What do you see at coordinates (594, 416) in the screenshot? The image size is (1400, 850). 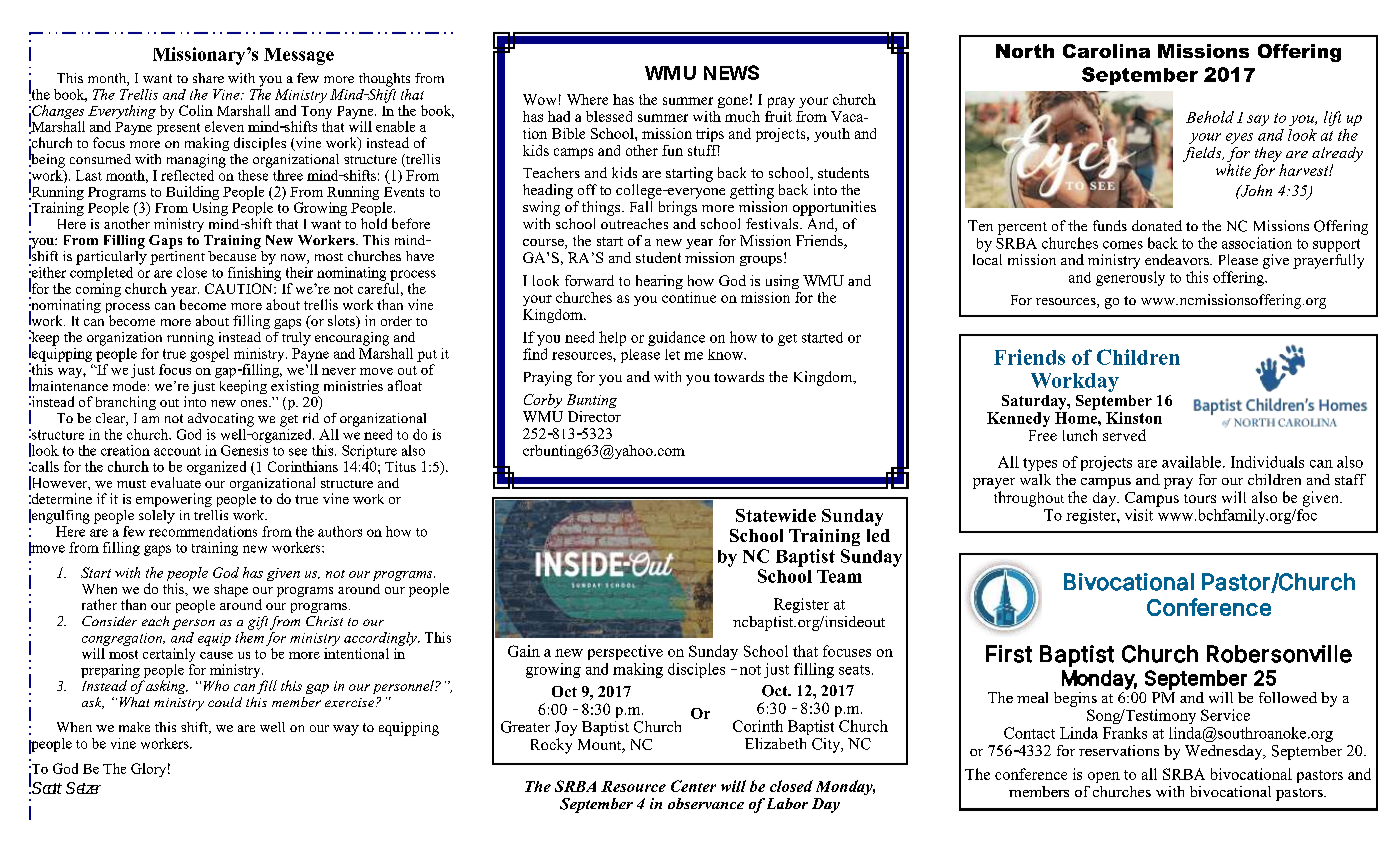 I see `Director` at bounding box center [594, 416].
